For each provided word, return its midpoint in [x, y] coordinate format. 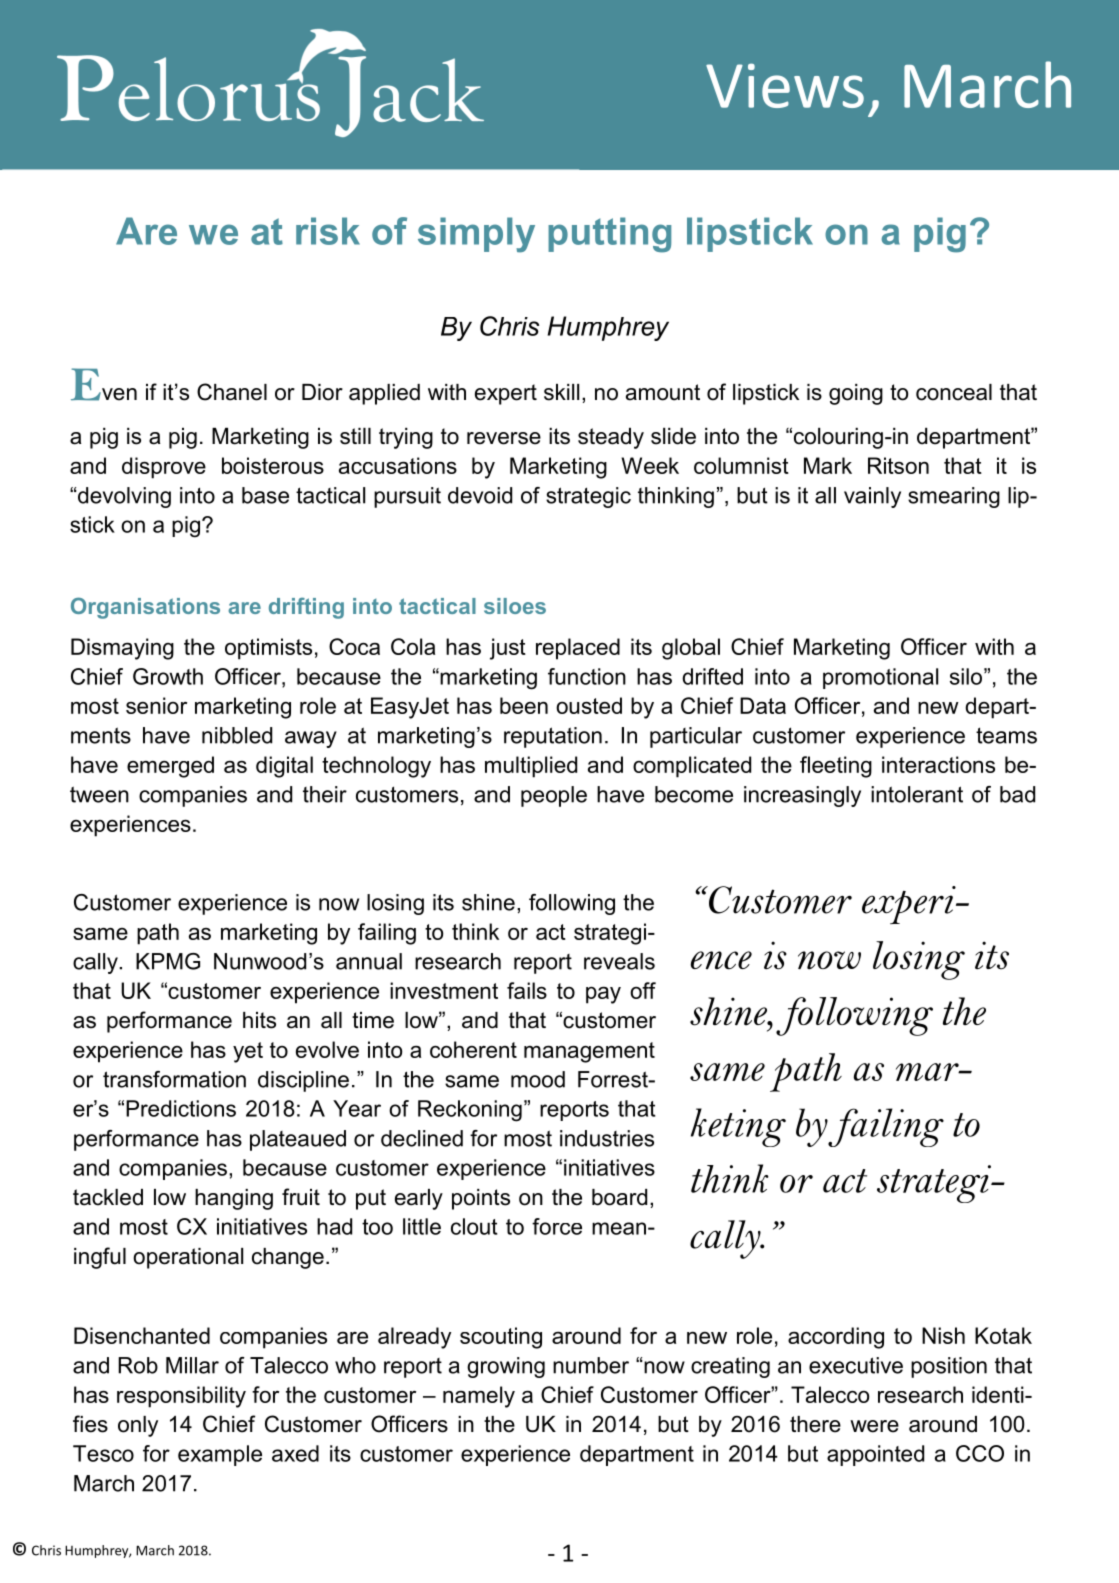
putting [609, 235]
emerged [170, 767]
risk [328, 231]
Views [785, 85]
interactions [938, 764]
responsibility [181, 1397]
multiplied [531, 767]
